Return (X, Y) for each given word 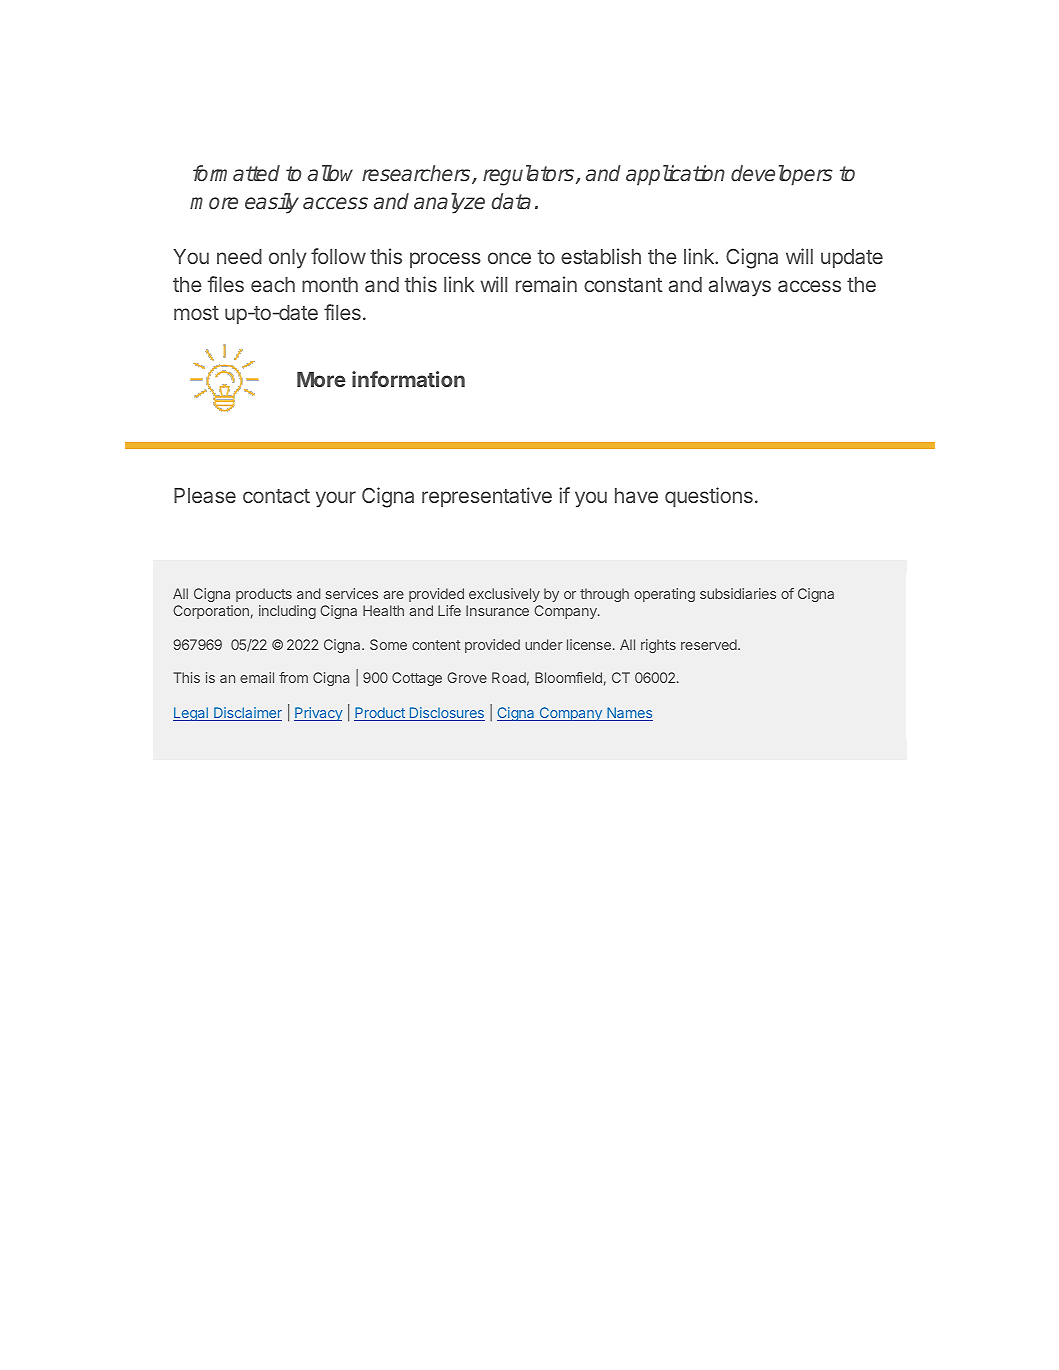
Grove (467, 677)
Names (629, 714)
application (675, 175)
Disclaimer (247, 714)
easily (272, 203)
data (511, 201)
